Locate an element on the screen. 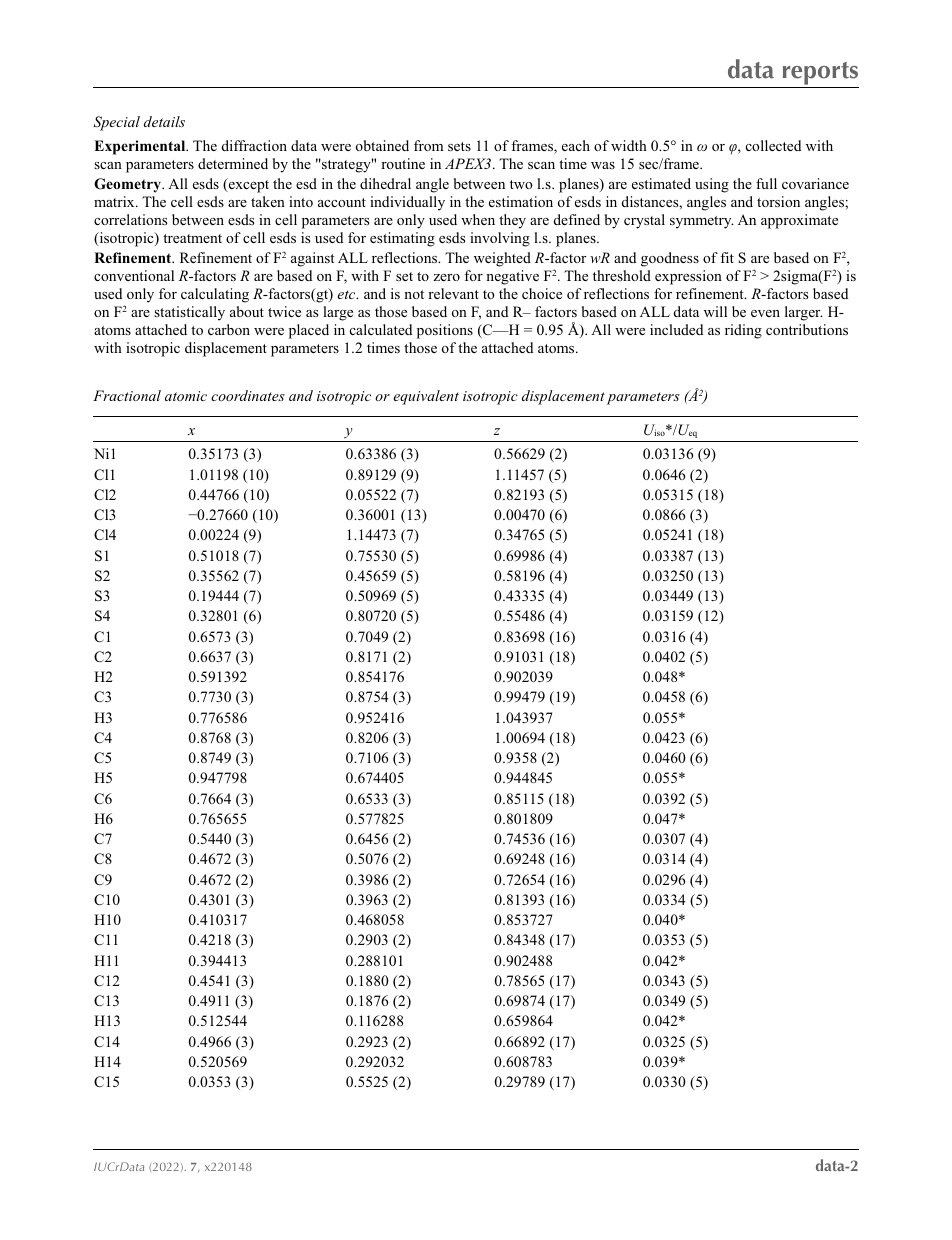  involving is located at coordinates (500, 239).
